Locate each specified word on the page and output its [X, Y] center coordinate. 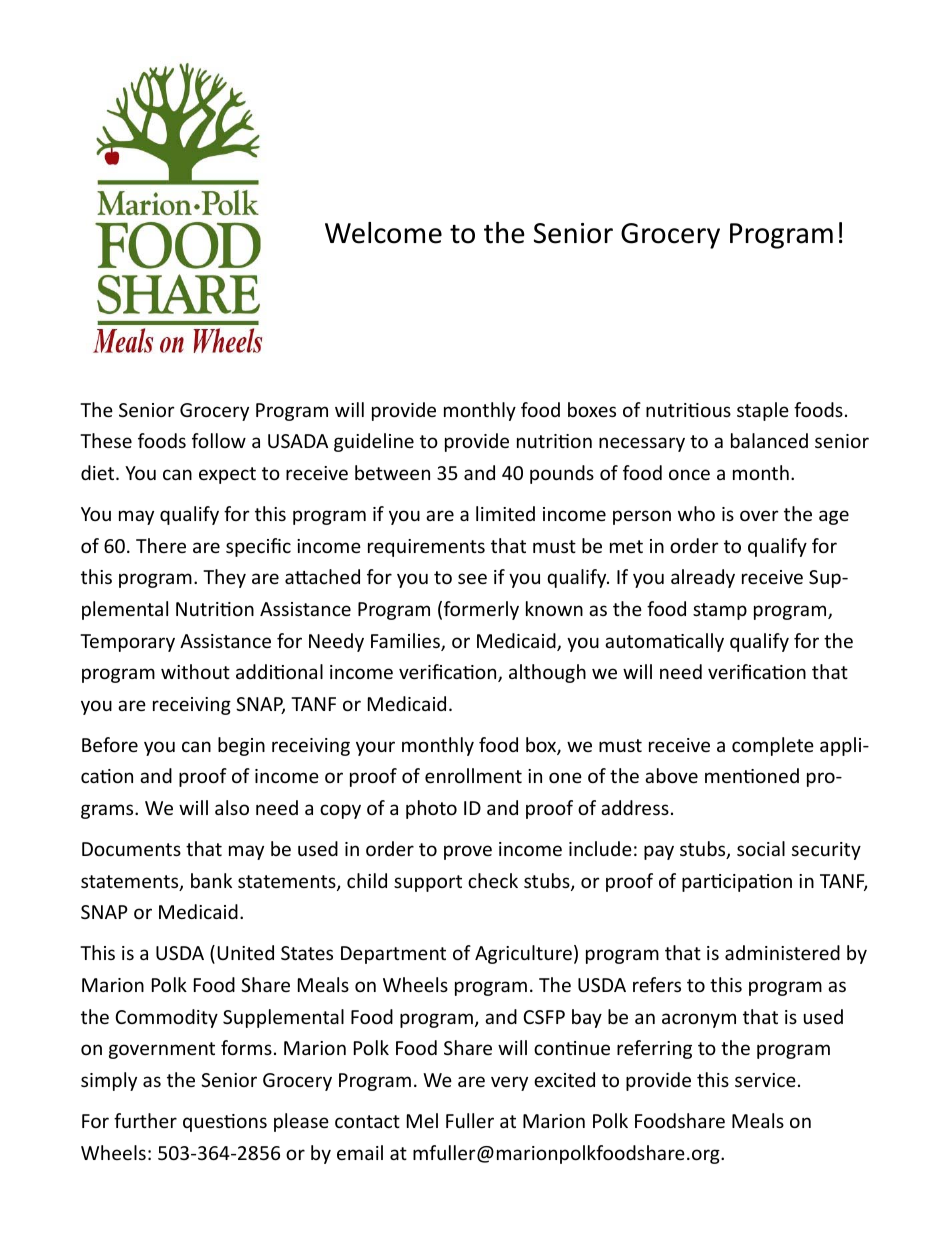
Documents [131, 849]
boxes [592, 409]
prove [468, 852]
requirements [426, 548]
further [145, 1120]
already [703, 578]
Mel [422, 1120]
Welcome [383, 233]
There [161, 545]
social [761, 848]
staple [763, 411]
